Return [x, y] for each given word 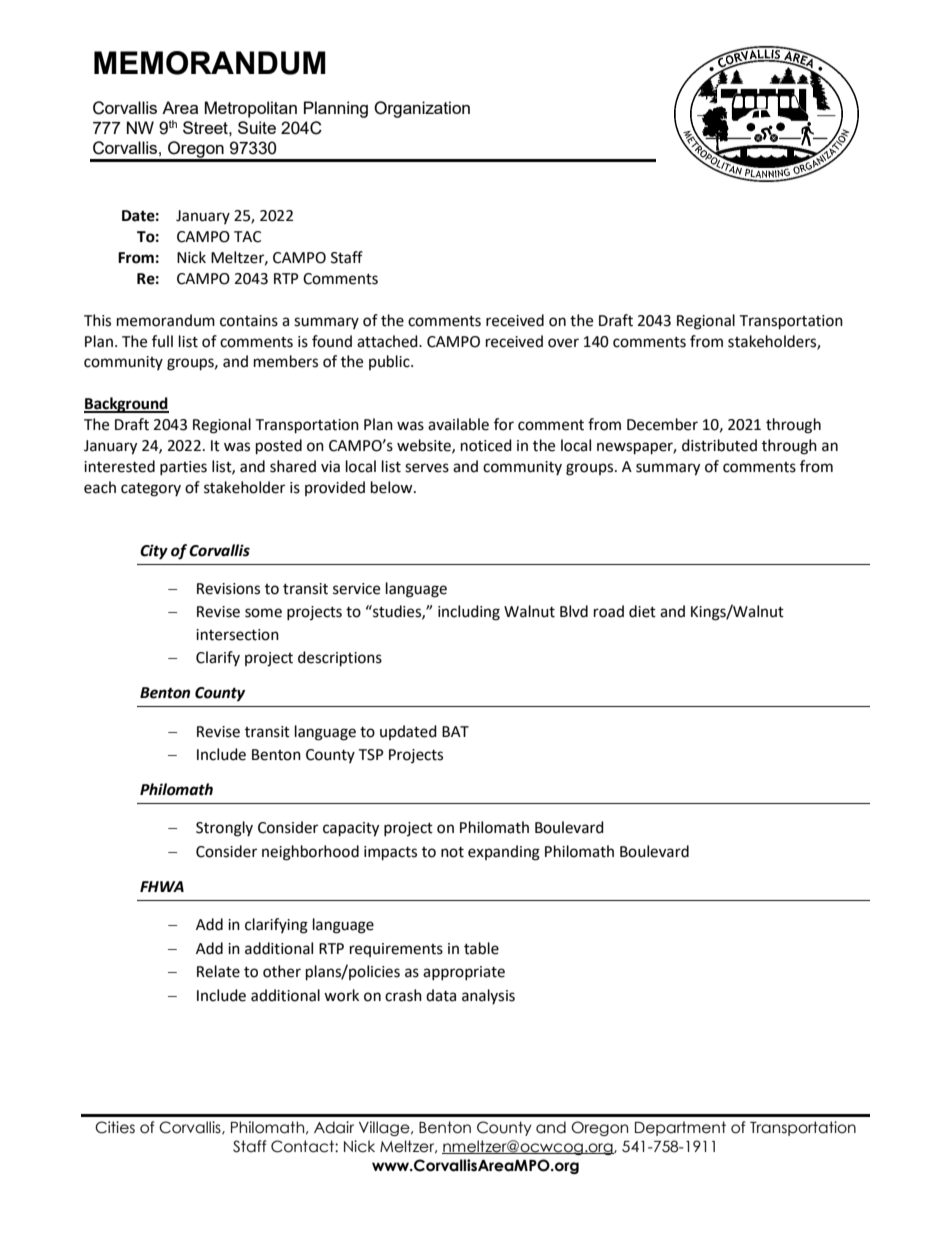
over [563, 343]
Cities [115, 1127]
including [469, 613]
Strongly [224, 829]
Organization [422, 109]
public [390, 362]
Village [385, 1128]
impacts [390, 853]
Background [126, 405]
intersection [237, 635]
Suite [257, 127]
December [662, 424]
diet [642, 611]
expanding [504, 853]
